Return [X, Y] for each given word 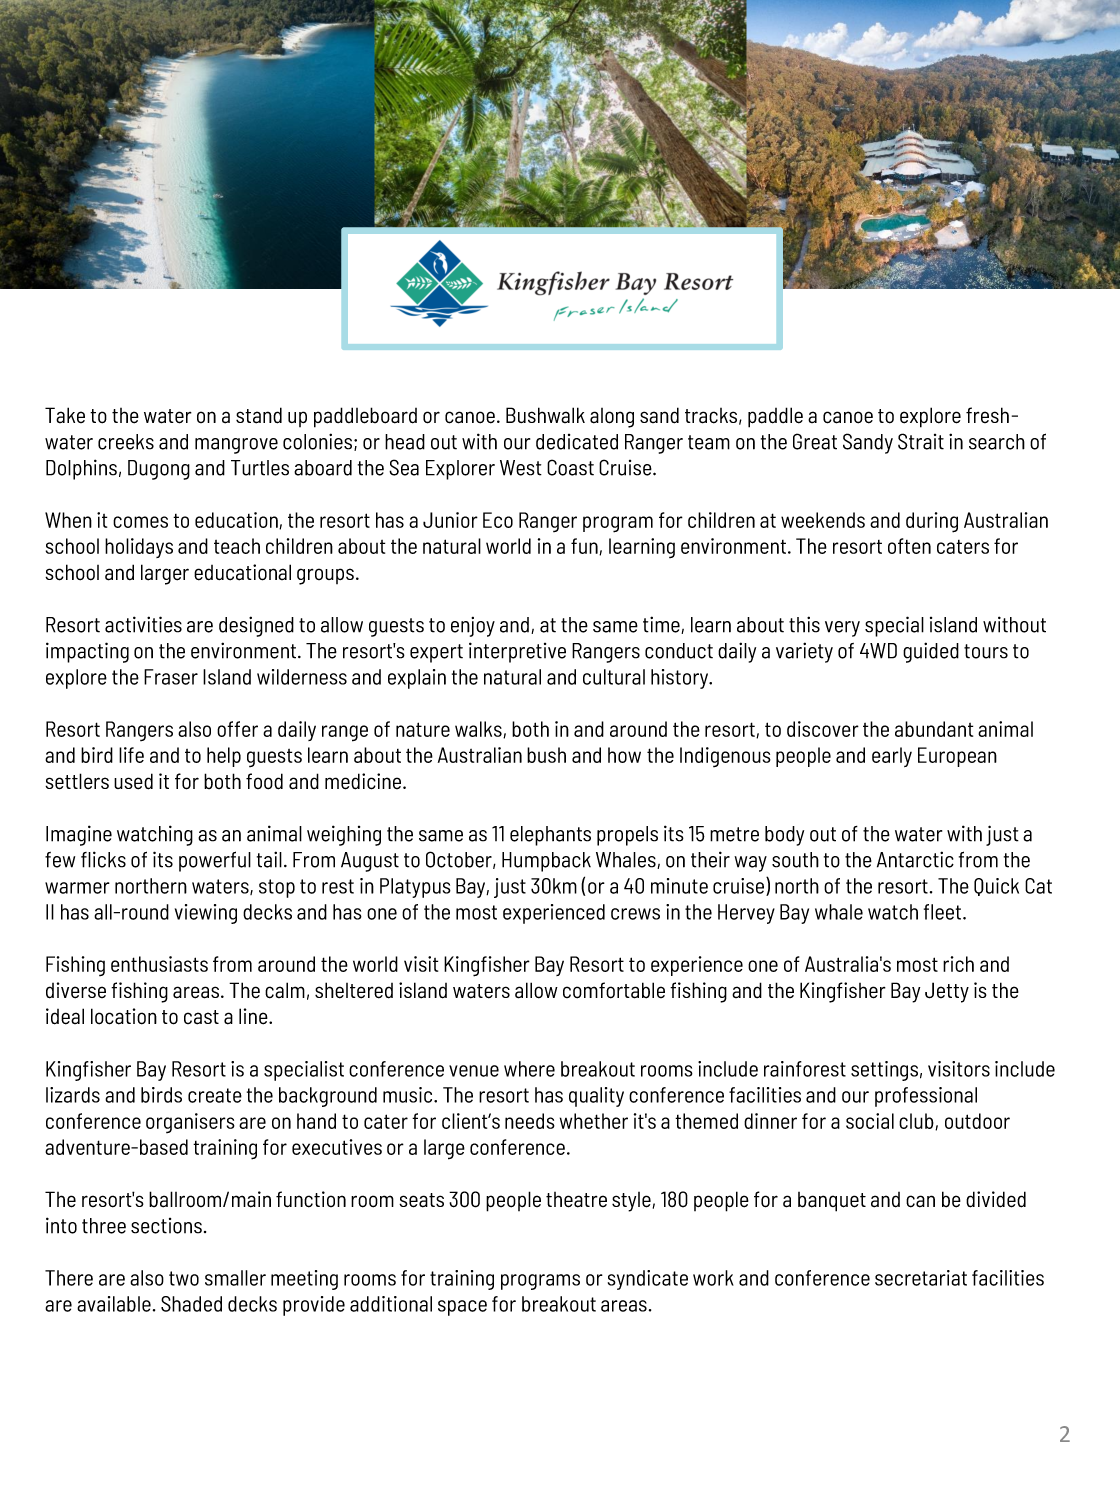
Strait [921, 441]
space [462, 1308]
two [184, 1278]
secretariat [921, 1278]
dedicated [577, 442]
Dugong [159, 470]
